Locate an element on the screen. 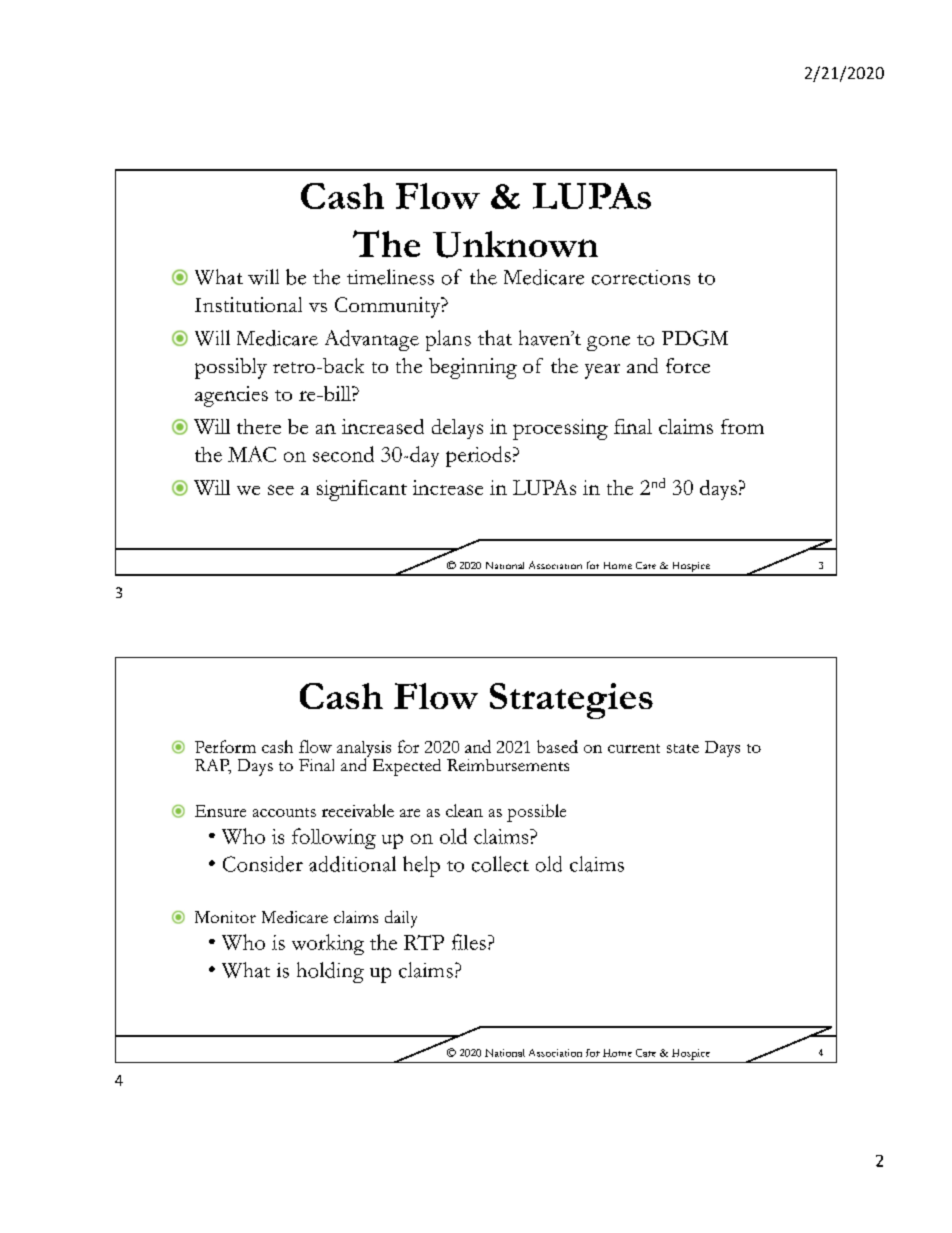 The width and height of the screenshot is (952, 1233). Reimbursements is located at coordinates (508, 765).
